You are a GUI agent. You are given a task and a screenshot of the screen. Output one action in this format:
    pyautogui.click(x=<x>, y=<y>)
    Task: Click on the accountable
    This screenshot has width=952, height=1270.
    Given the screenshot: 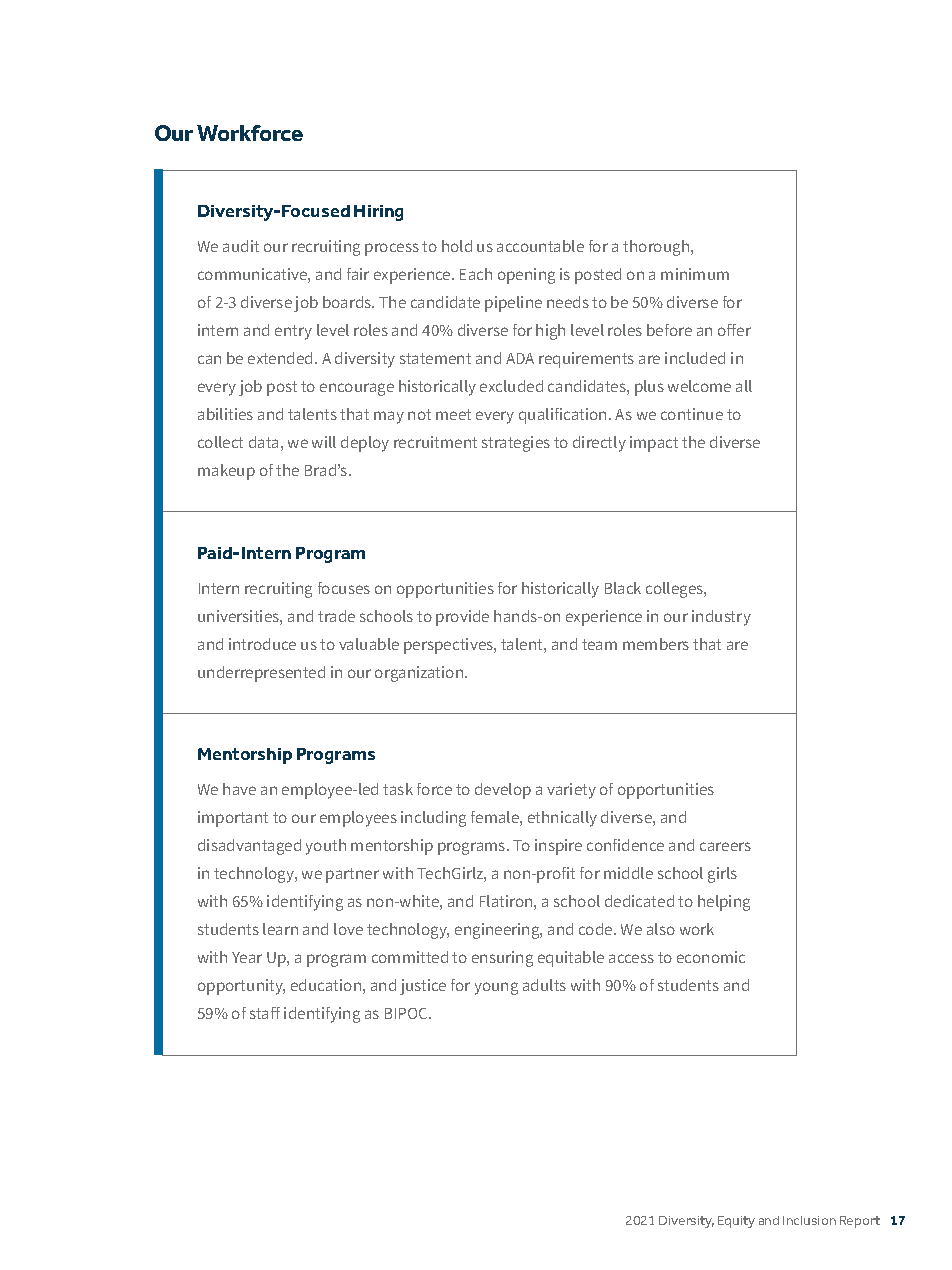 What is the action you would take?
    pyautogui.click(x=540, y=246)
